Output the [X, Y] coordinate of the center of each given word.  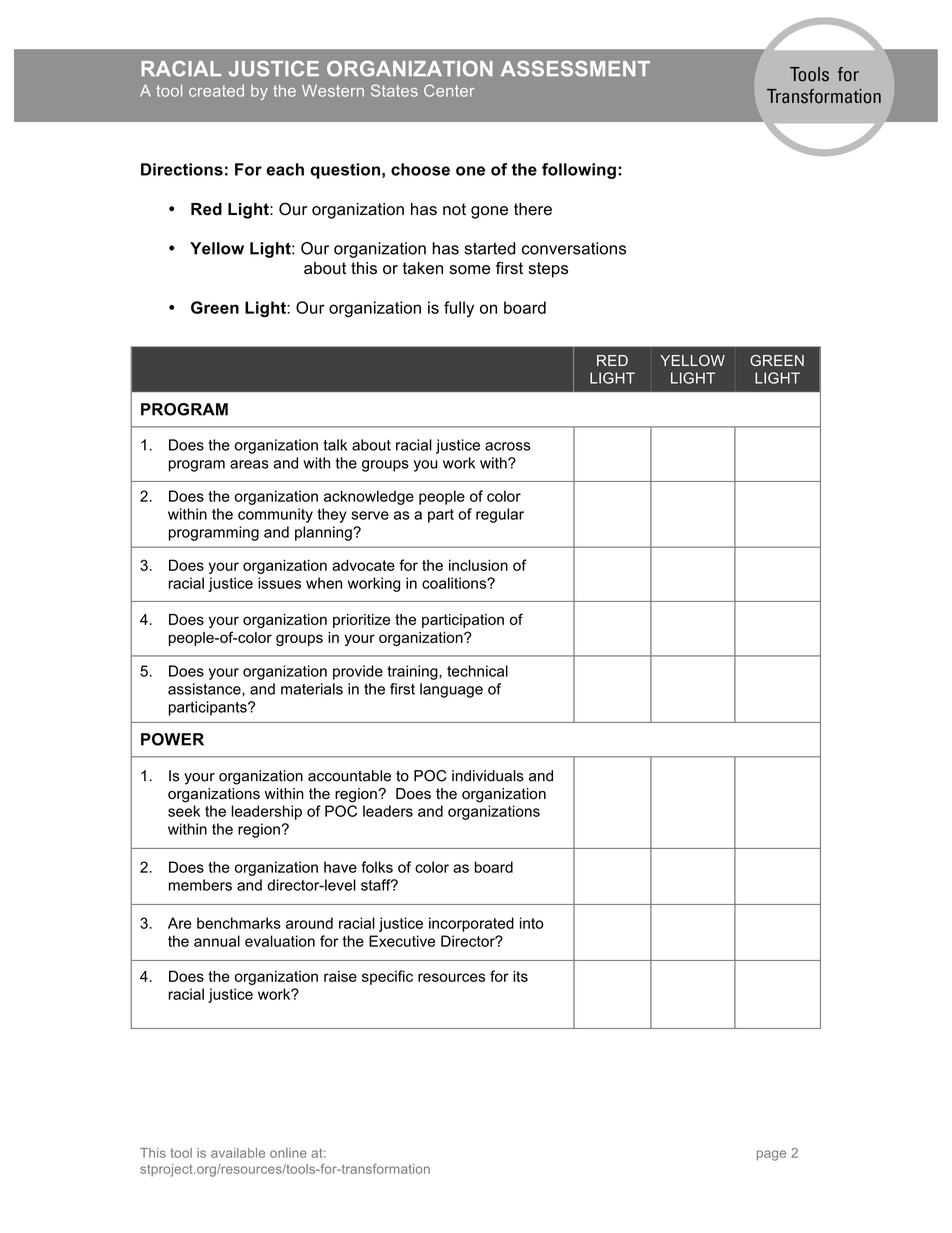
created [216, 91]
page [771, 1155]
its [520, 976]
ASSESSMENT [575, 69]
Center [449, 90]
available [238, 1153]
